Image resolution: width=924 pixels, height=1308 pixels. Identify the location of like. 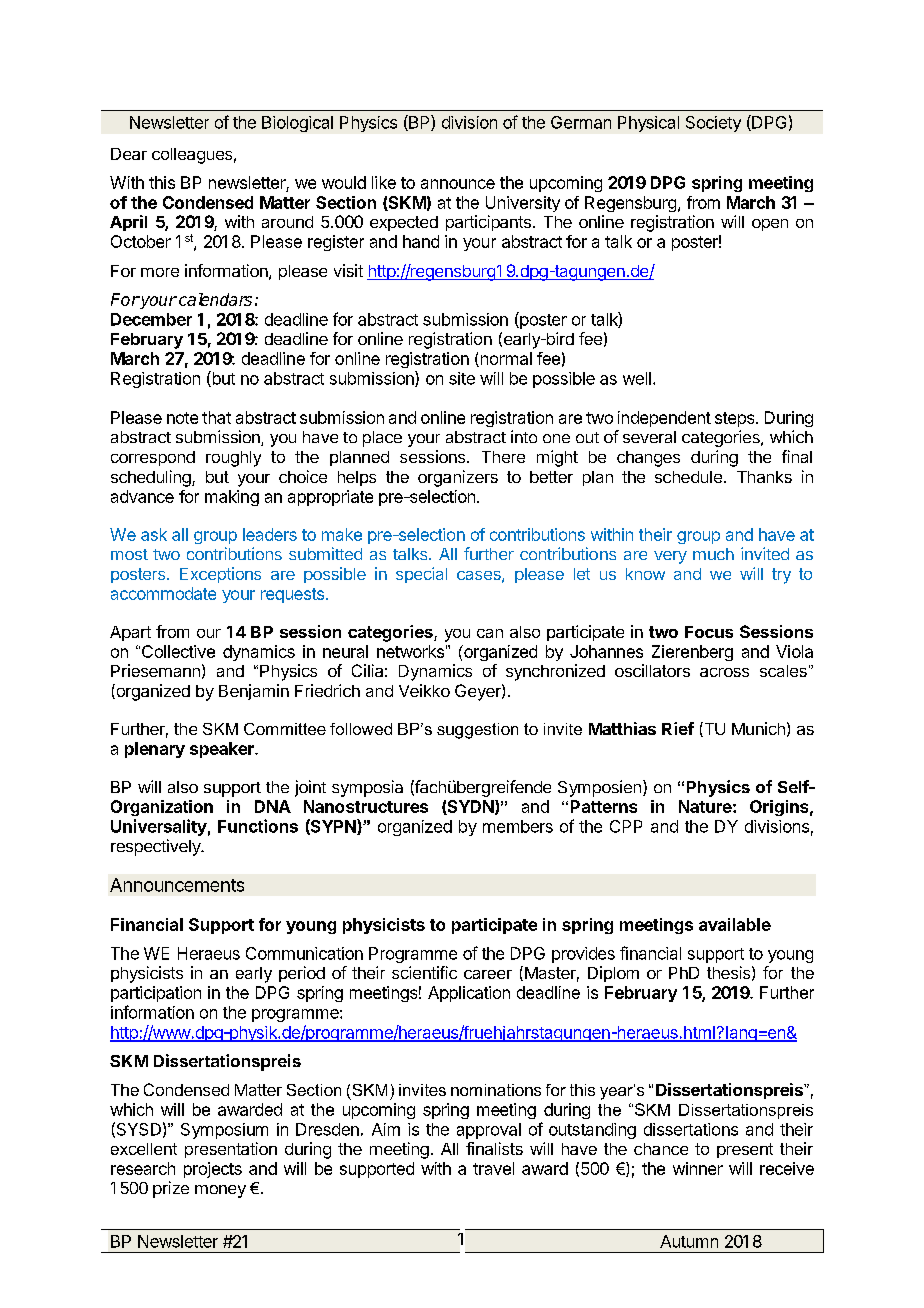
(384, 182).
